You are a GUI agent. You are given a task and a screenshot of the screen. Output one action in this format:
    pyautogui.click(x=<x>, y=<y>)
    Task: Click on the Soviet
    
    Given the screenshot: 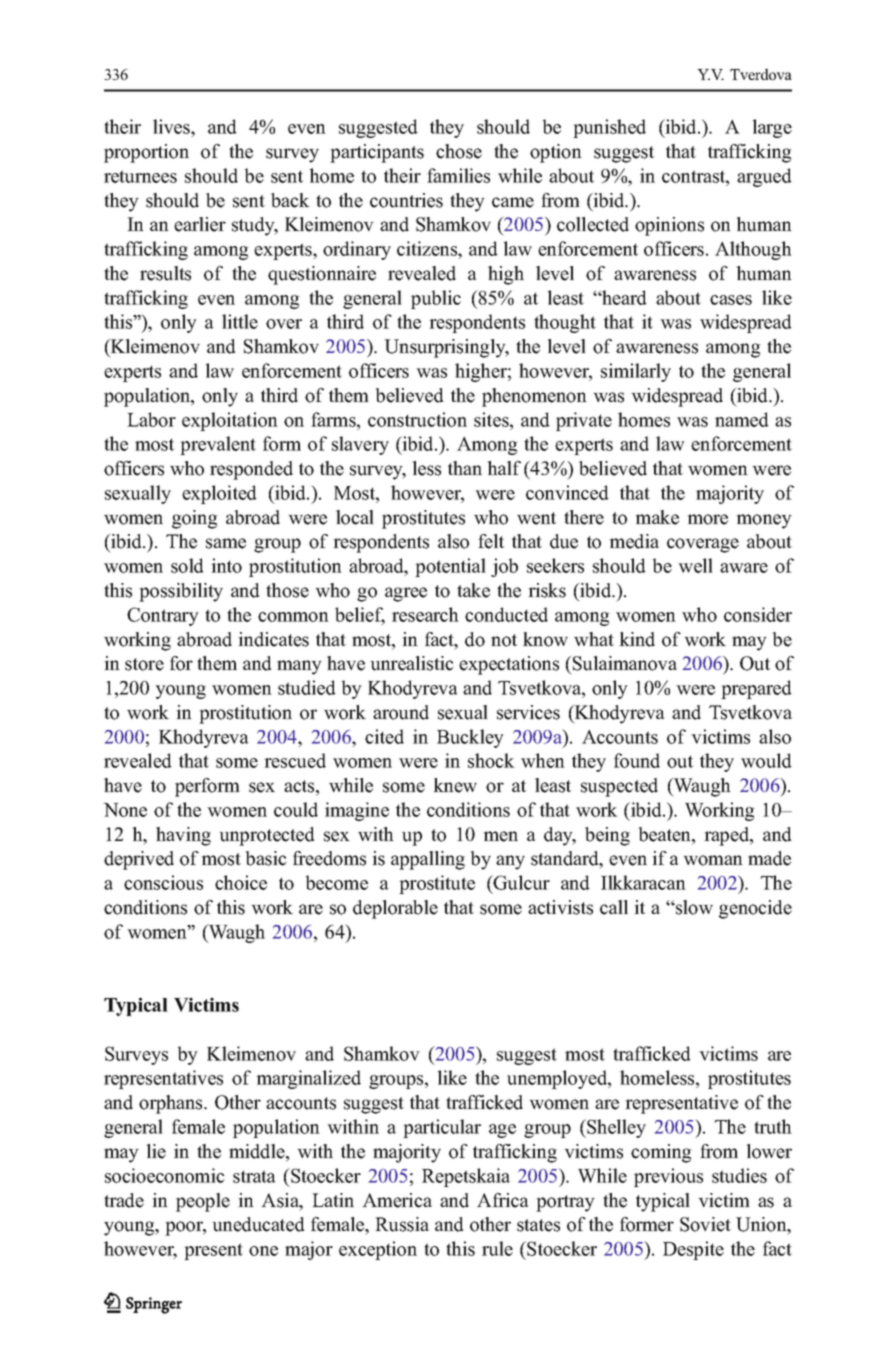 What is the action you would take?
    pyautogui.click(x=705, y=1224)
